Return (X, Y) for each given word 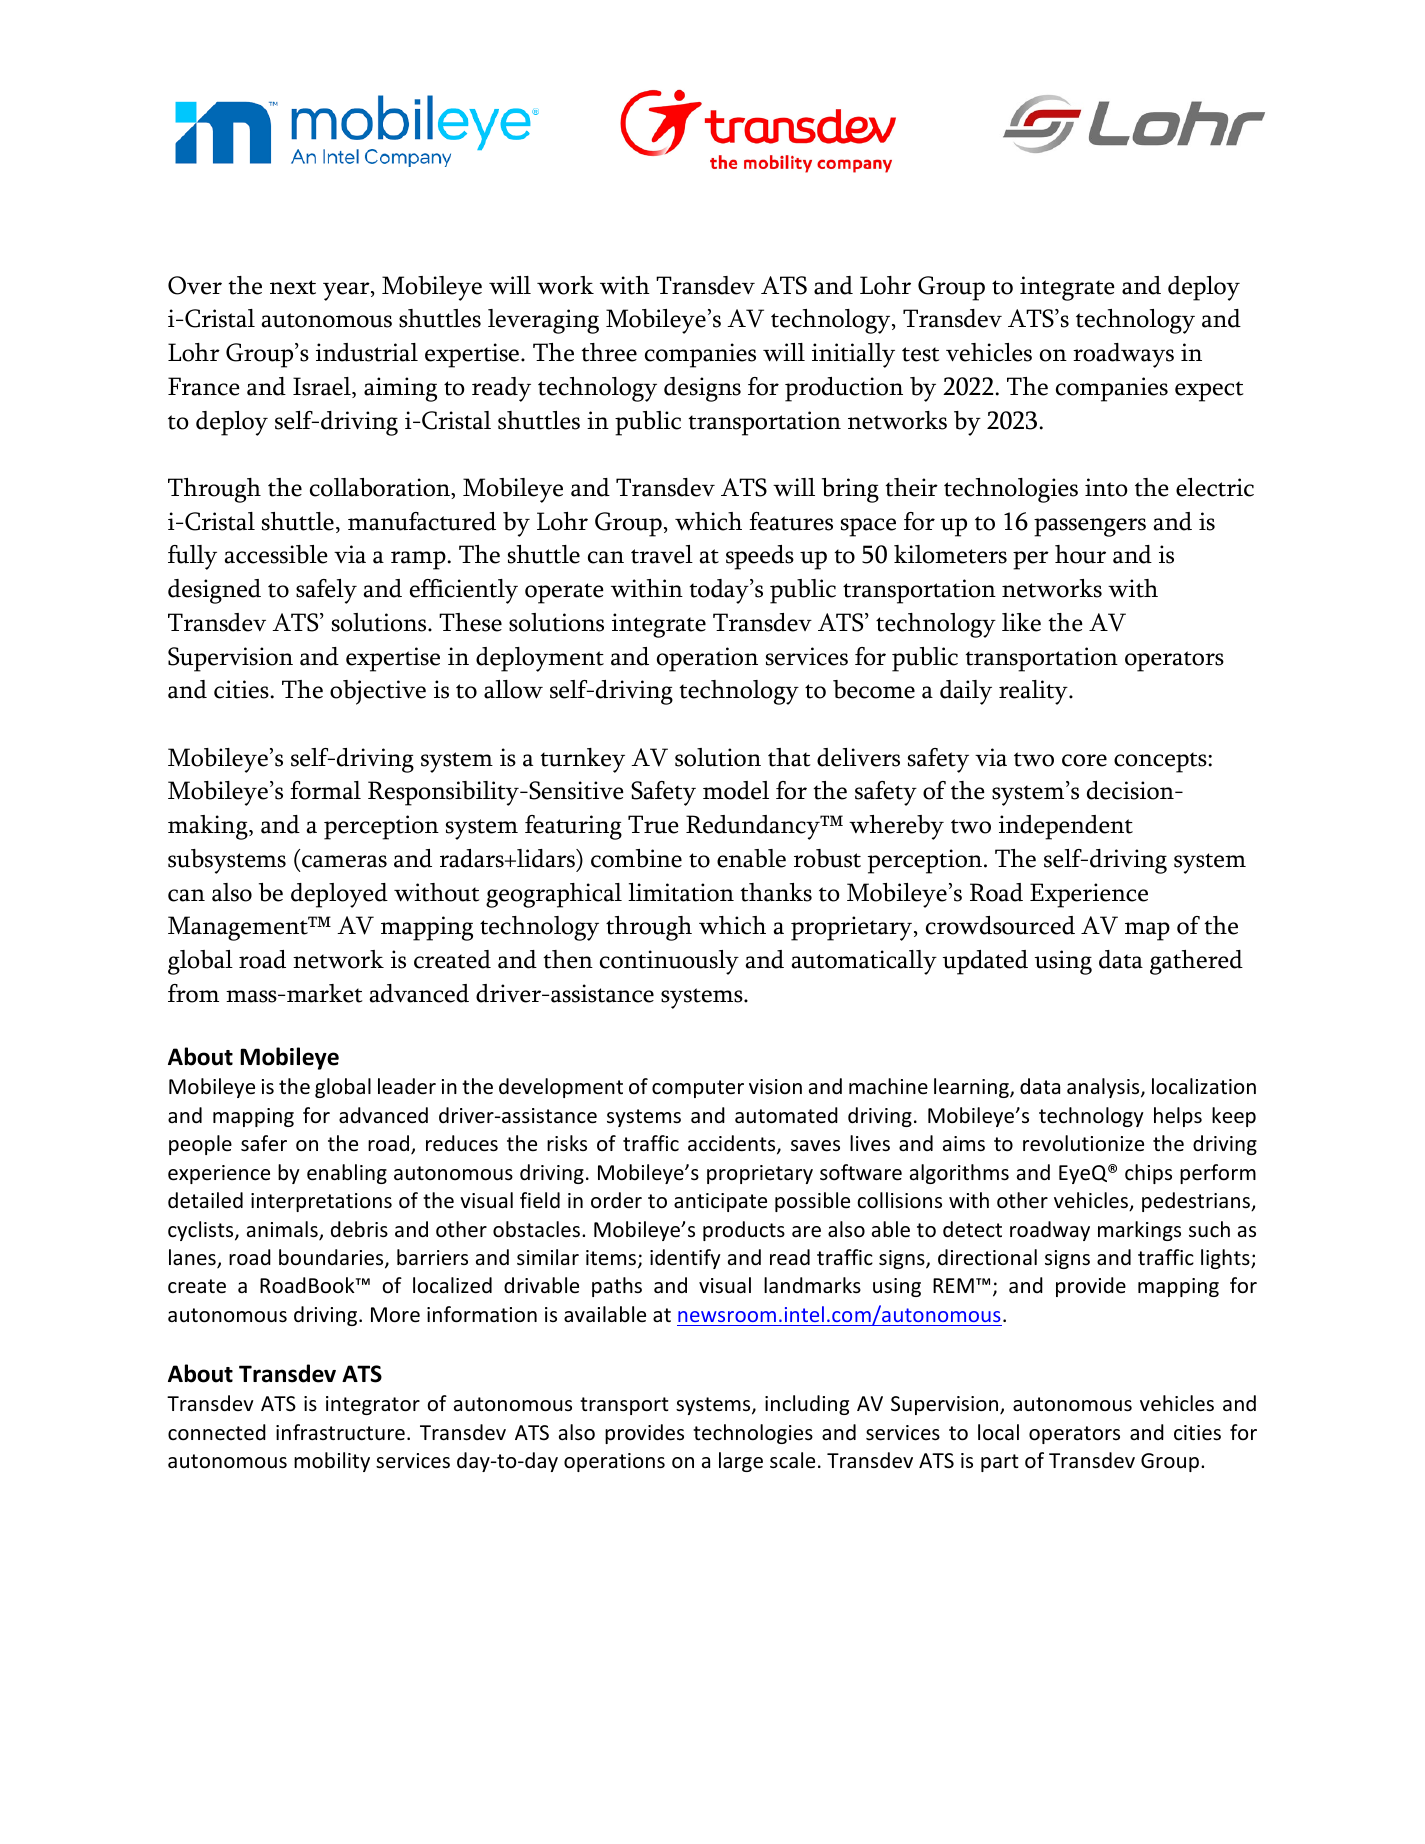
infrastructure (340, 1432)
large (741, 1462)
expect (1209, 391)
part (999, 1463)
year (347, 291)
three (609, 352)
